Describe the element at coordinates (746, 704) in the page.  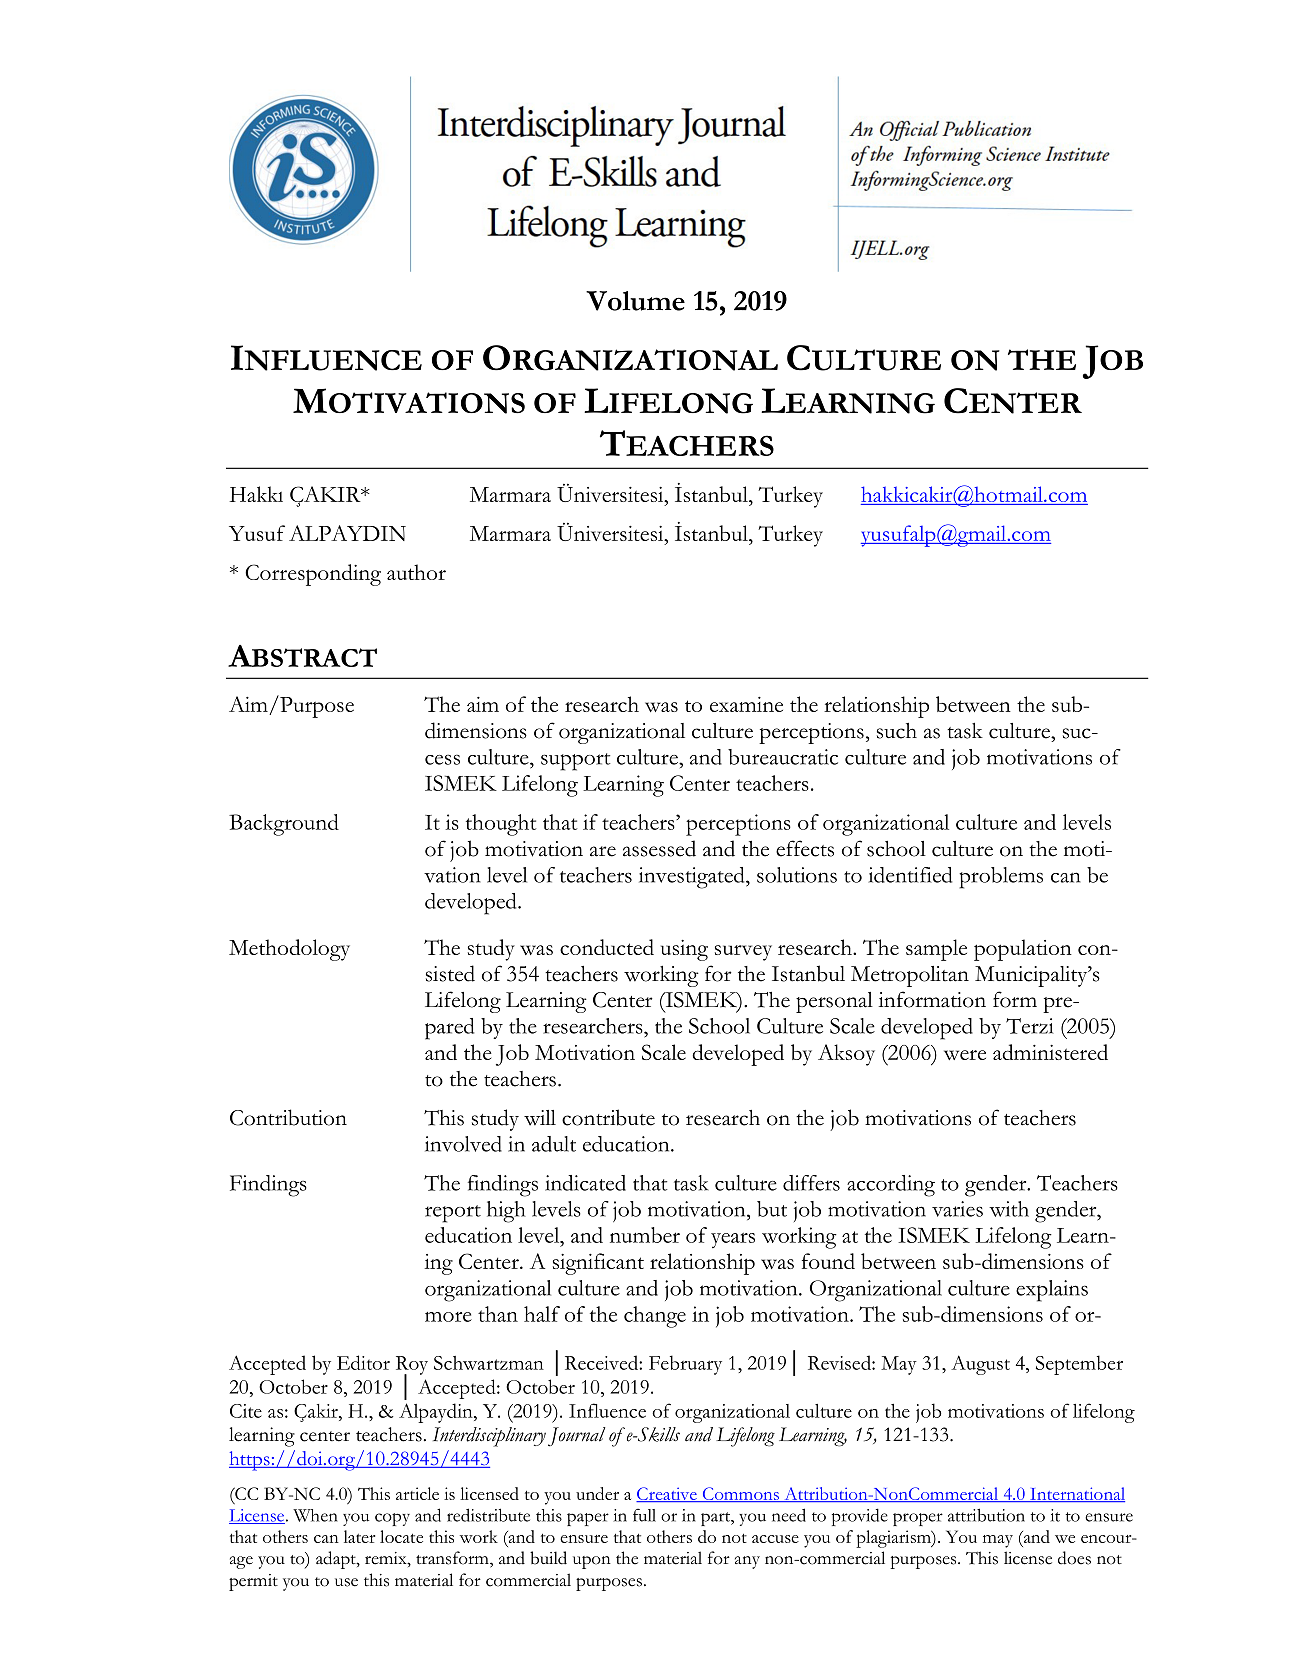
I see `examine` at that location.
